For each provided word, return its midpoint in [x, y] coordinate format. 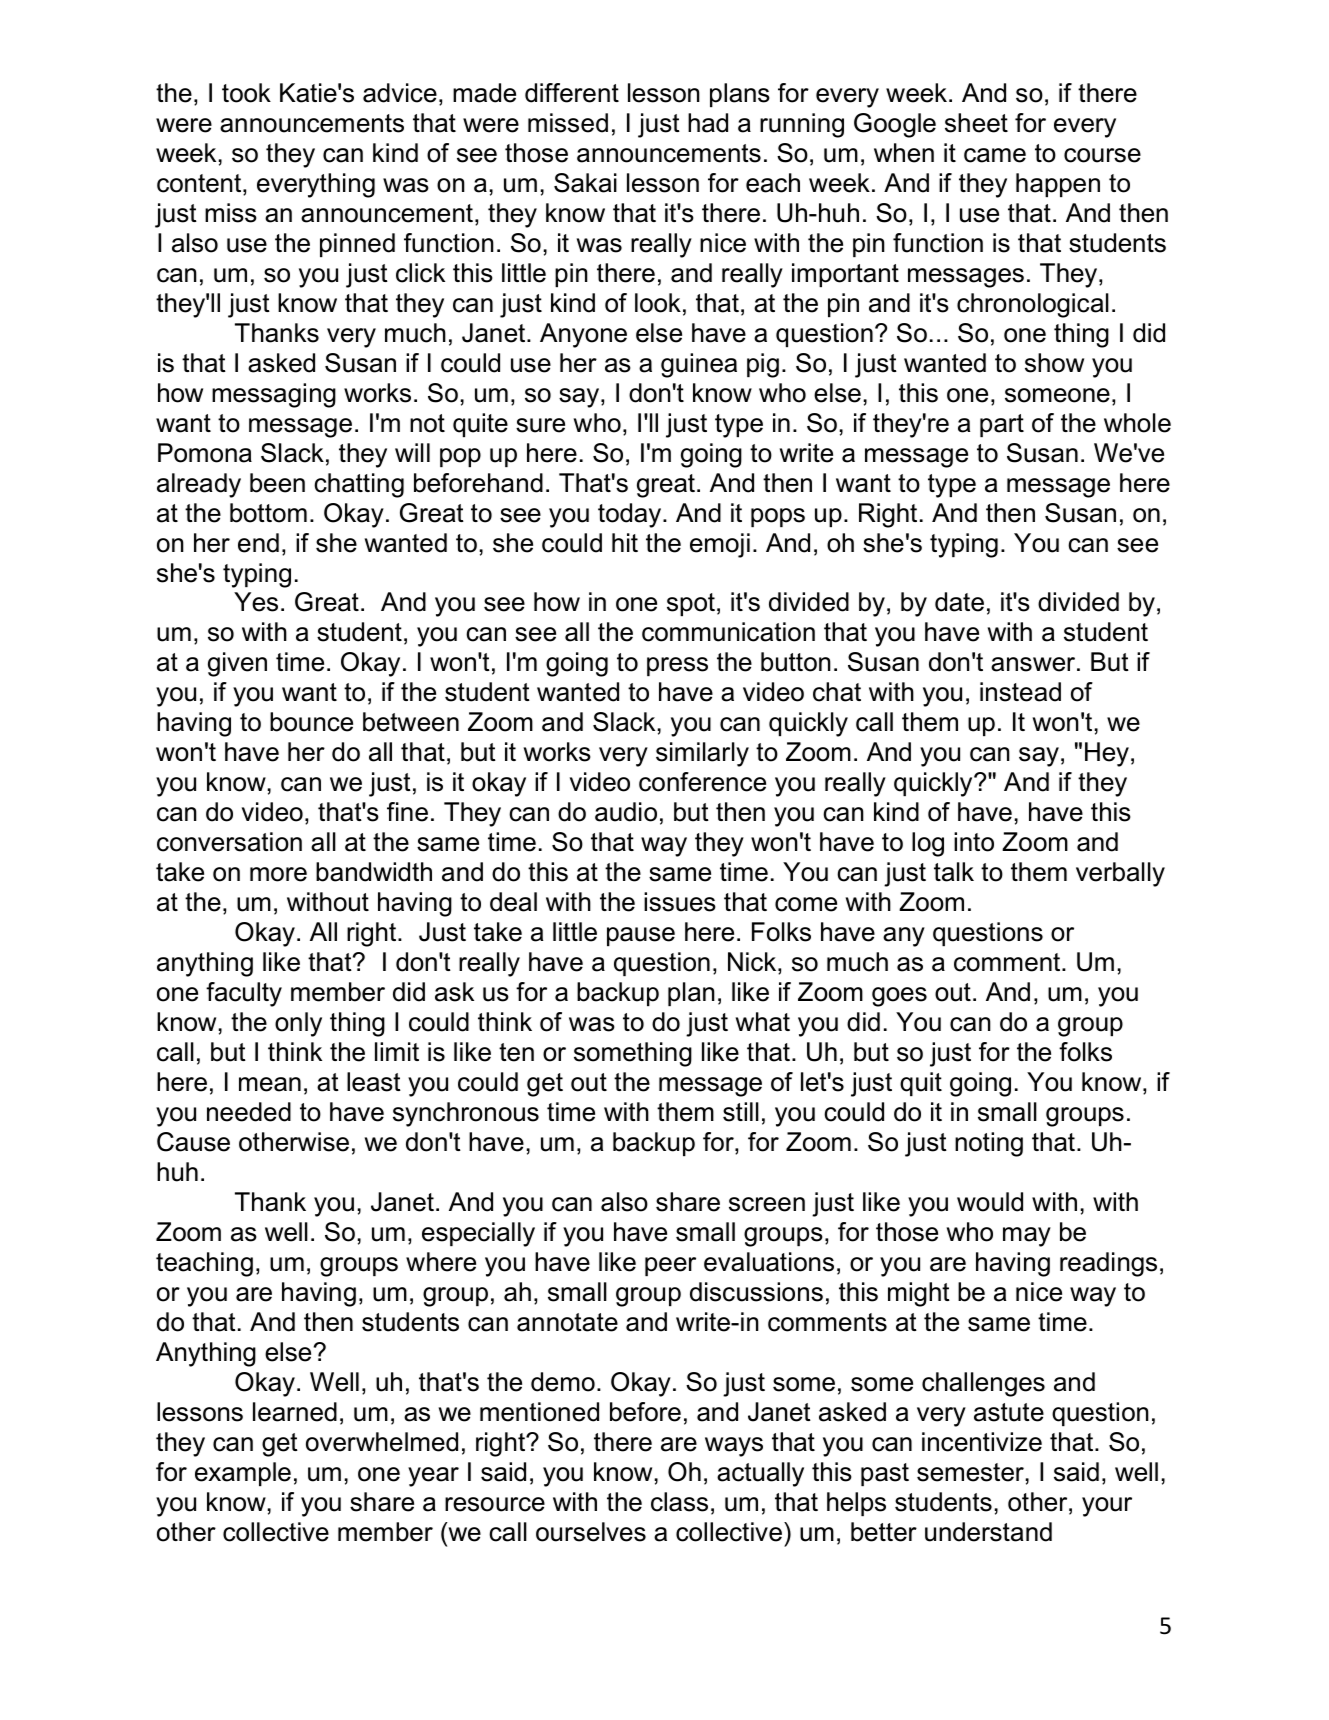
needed [249, 1112]
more [278, 874]
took [246, 93]
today [631, 515]
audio [626, 812]
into [974, 842]
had [708, 123]
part [1002, 425]
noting [989, 1144]
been [277, 483]
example [243, 1474]
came [995, 155]
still [741, 1112]
